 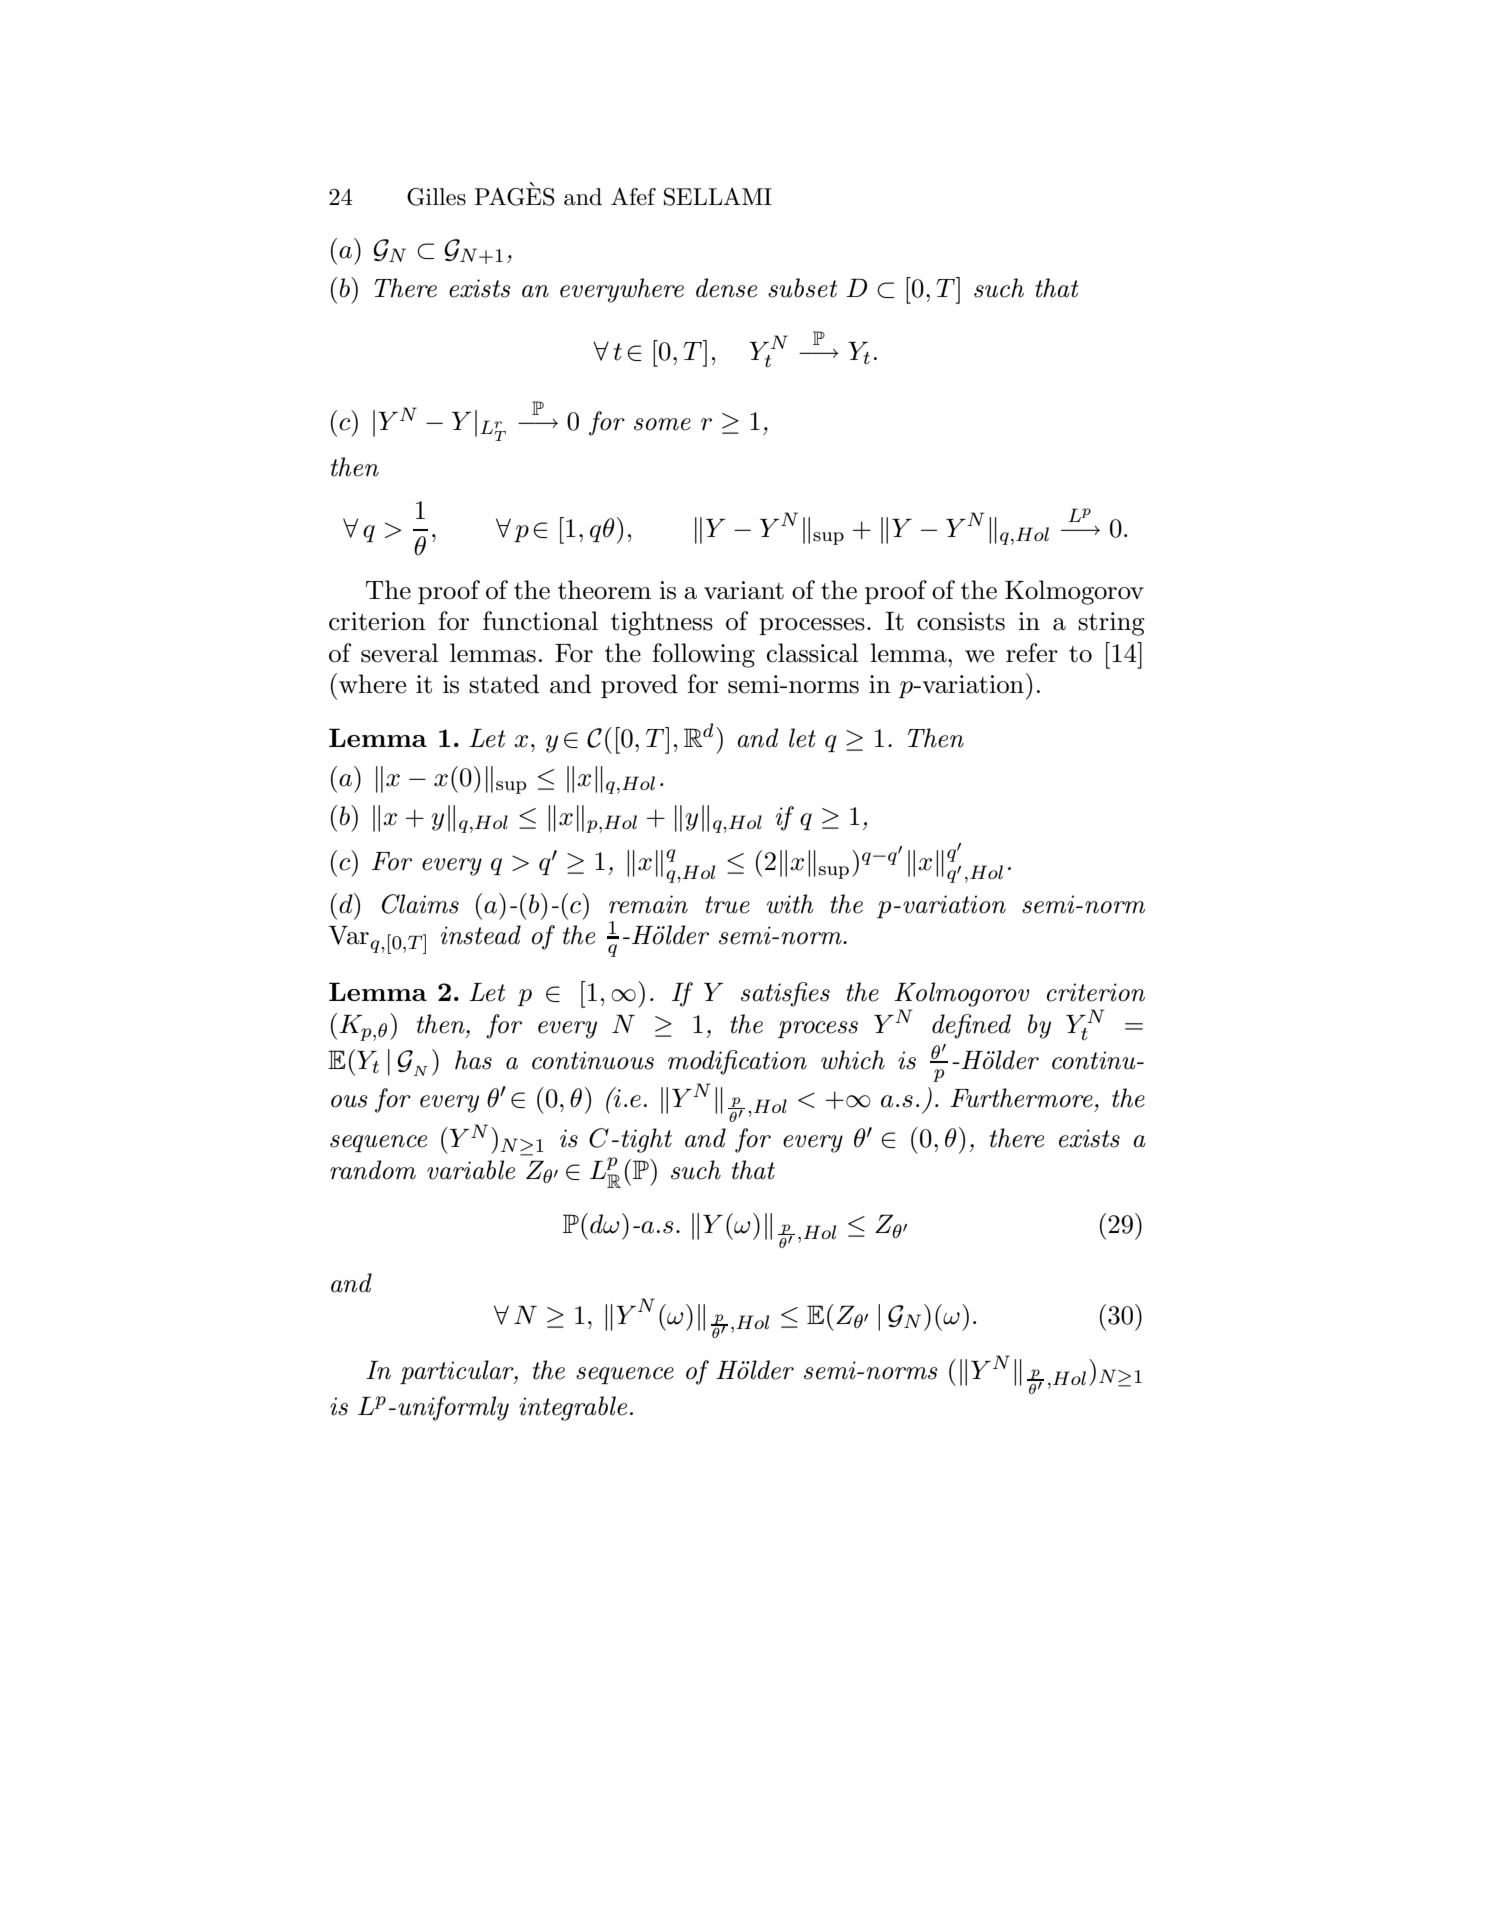 I want to click on several, so click(x=399, y=653).
